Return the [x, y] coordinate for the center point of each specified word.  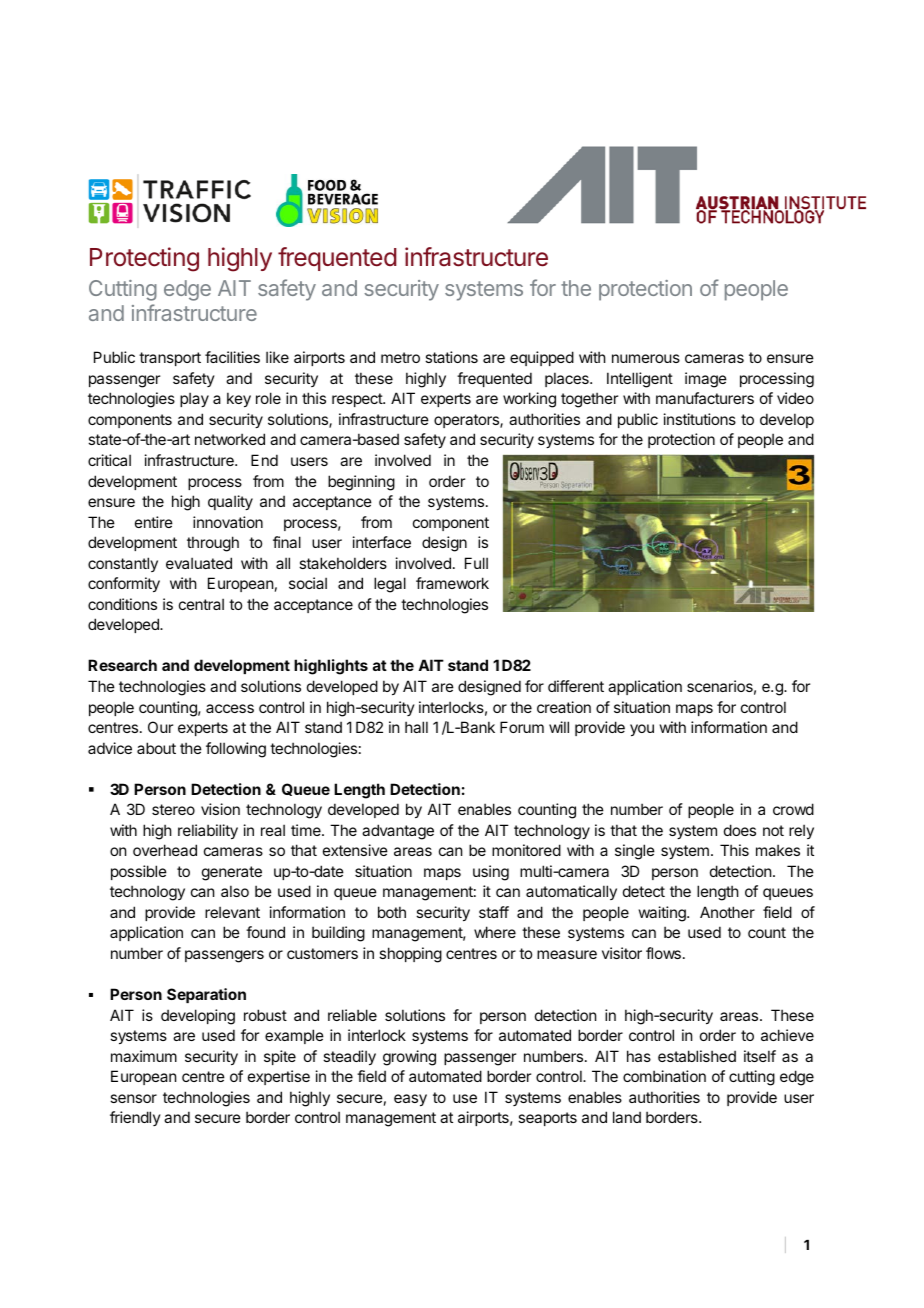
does [740, 830]
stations [451, 357]
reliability [208, 831]
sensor [133, 1098]
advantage [398, 832]
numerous [646, 358]
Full [476, 563]
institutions [700, 419]
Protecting [144, 259]
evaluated [199, 563]
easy [410, 1100]
